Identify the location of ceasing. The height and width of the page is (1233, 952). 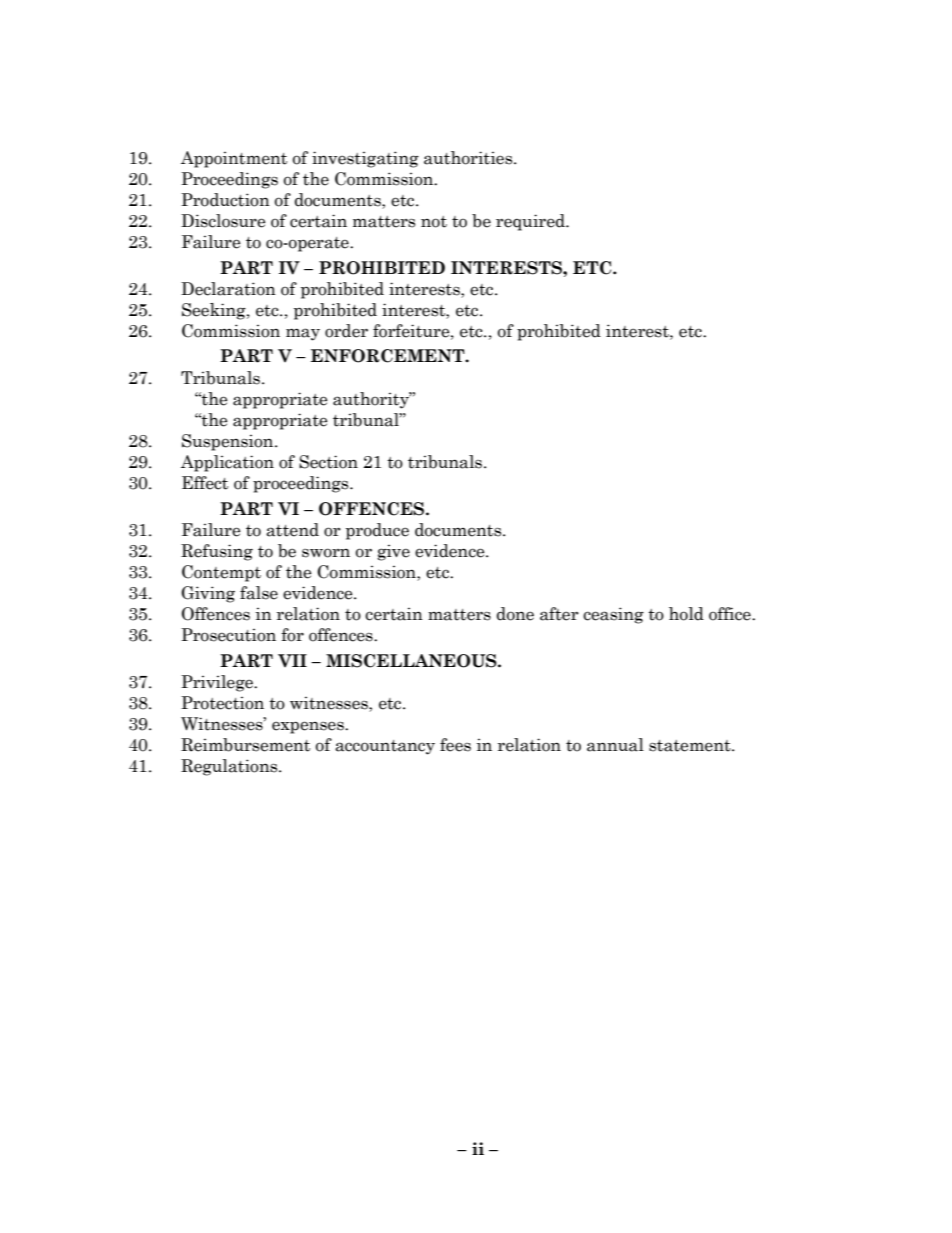
(613, 615).
